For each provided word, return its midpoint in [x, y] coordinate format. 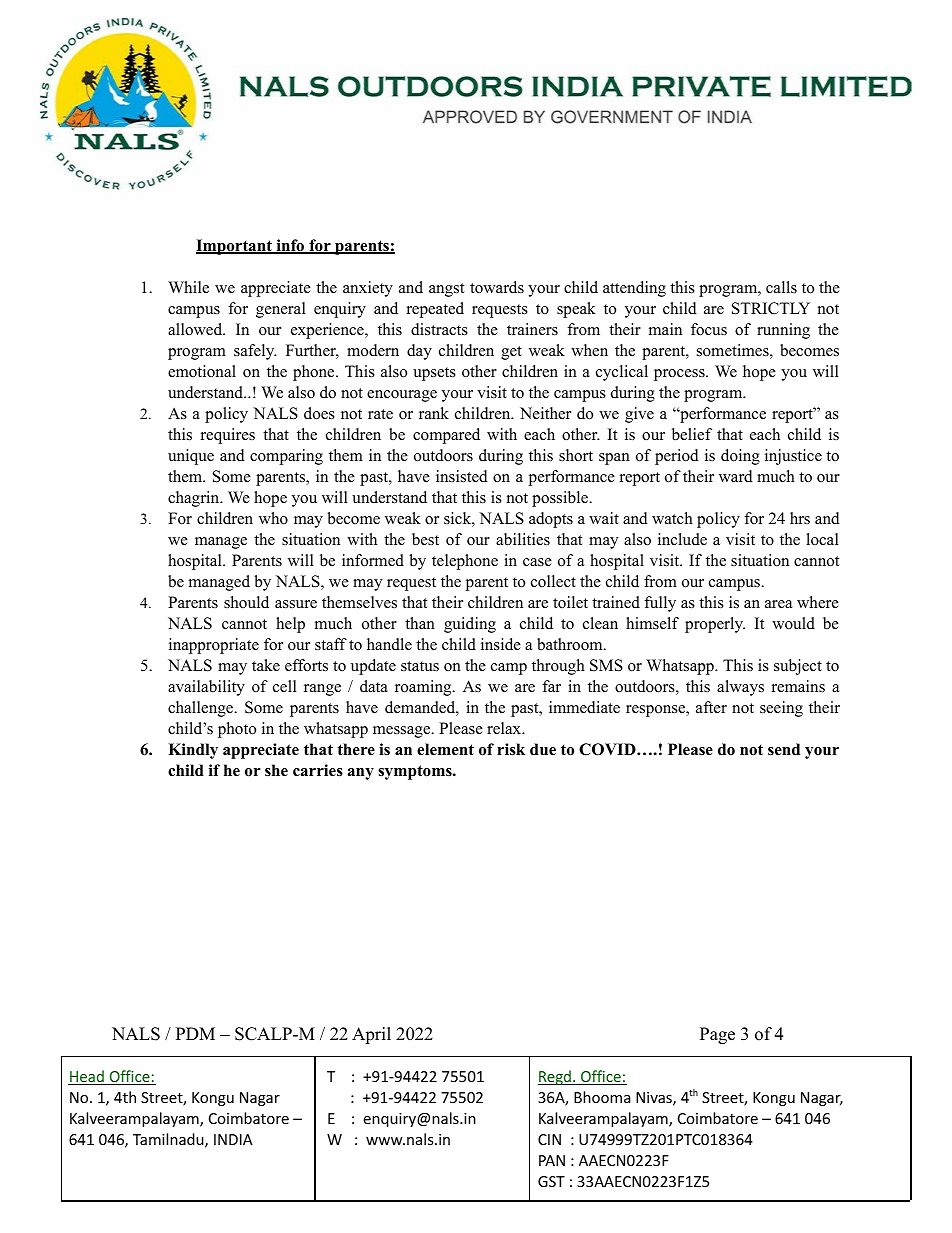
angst [446, 290]
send [784, 749]
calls [781, 287]
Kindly [193, 751]
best [425, 539]
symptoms [416, 772]
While [188, 287]
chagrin [195, 499]
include [682, 539]
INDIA [233, 1139]
